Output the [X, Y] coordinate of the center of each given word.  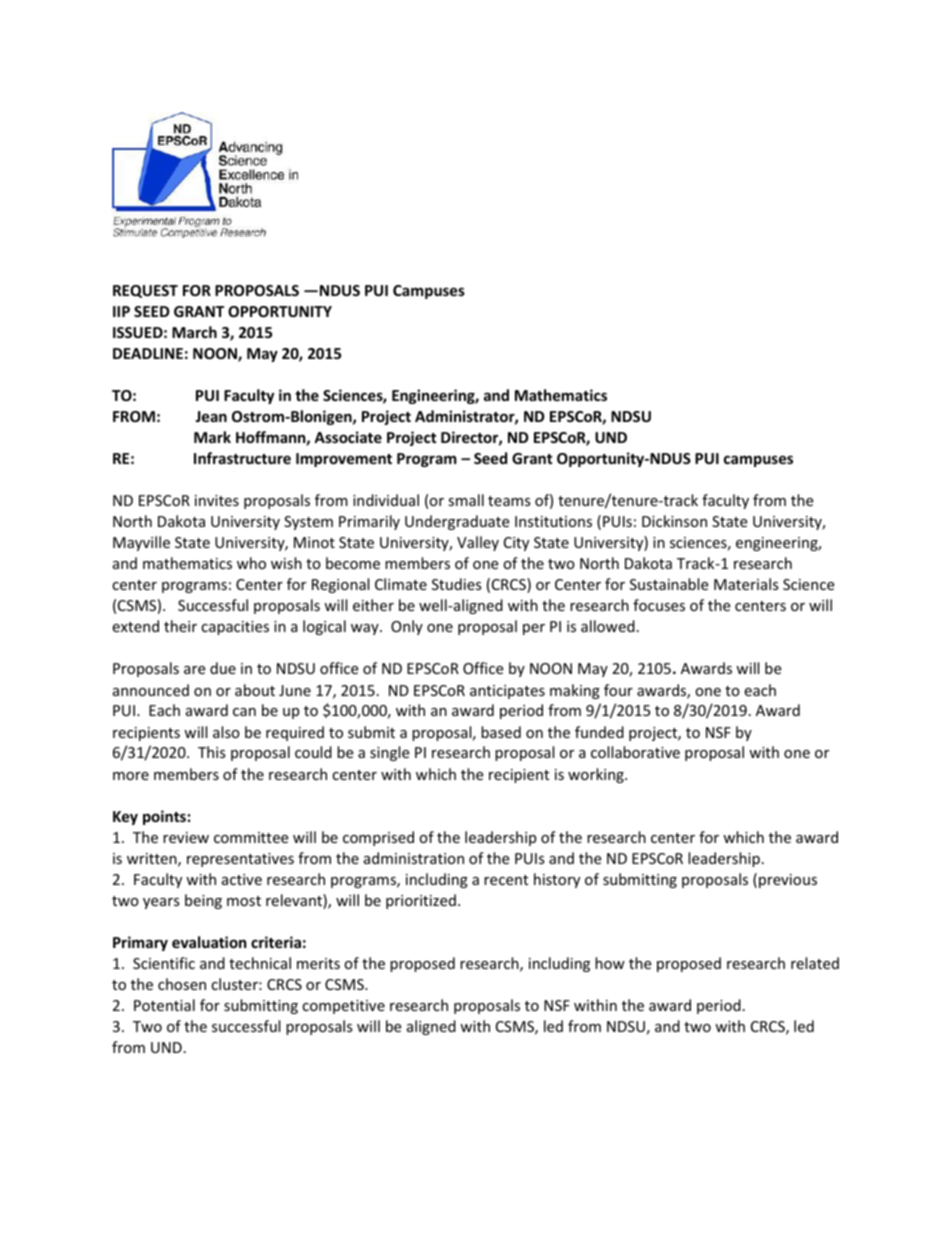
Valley [478, 543]
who [251, 563]
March [194, 332]
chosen [182, 984]
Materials [746, 584]
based [501, 732]
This [212, 752]
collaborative [635, 752]
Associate [348, 437]
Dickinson [674, 521]
